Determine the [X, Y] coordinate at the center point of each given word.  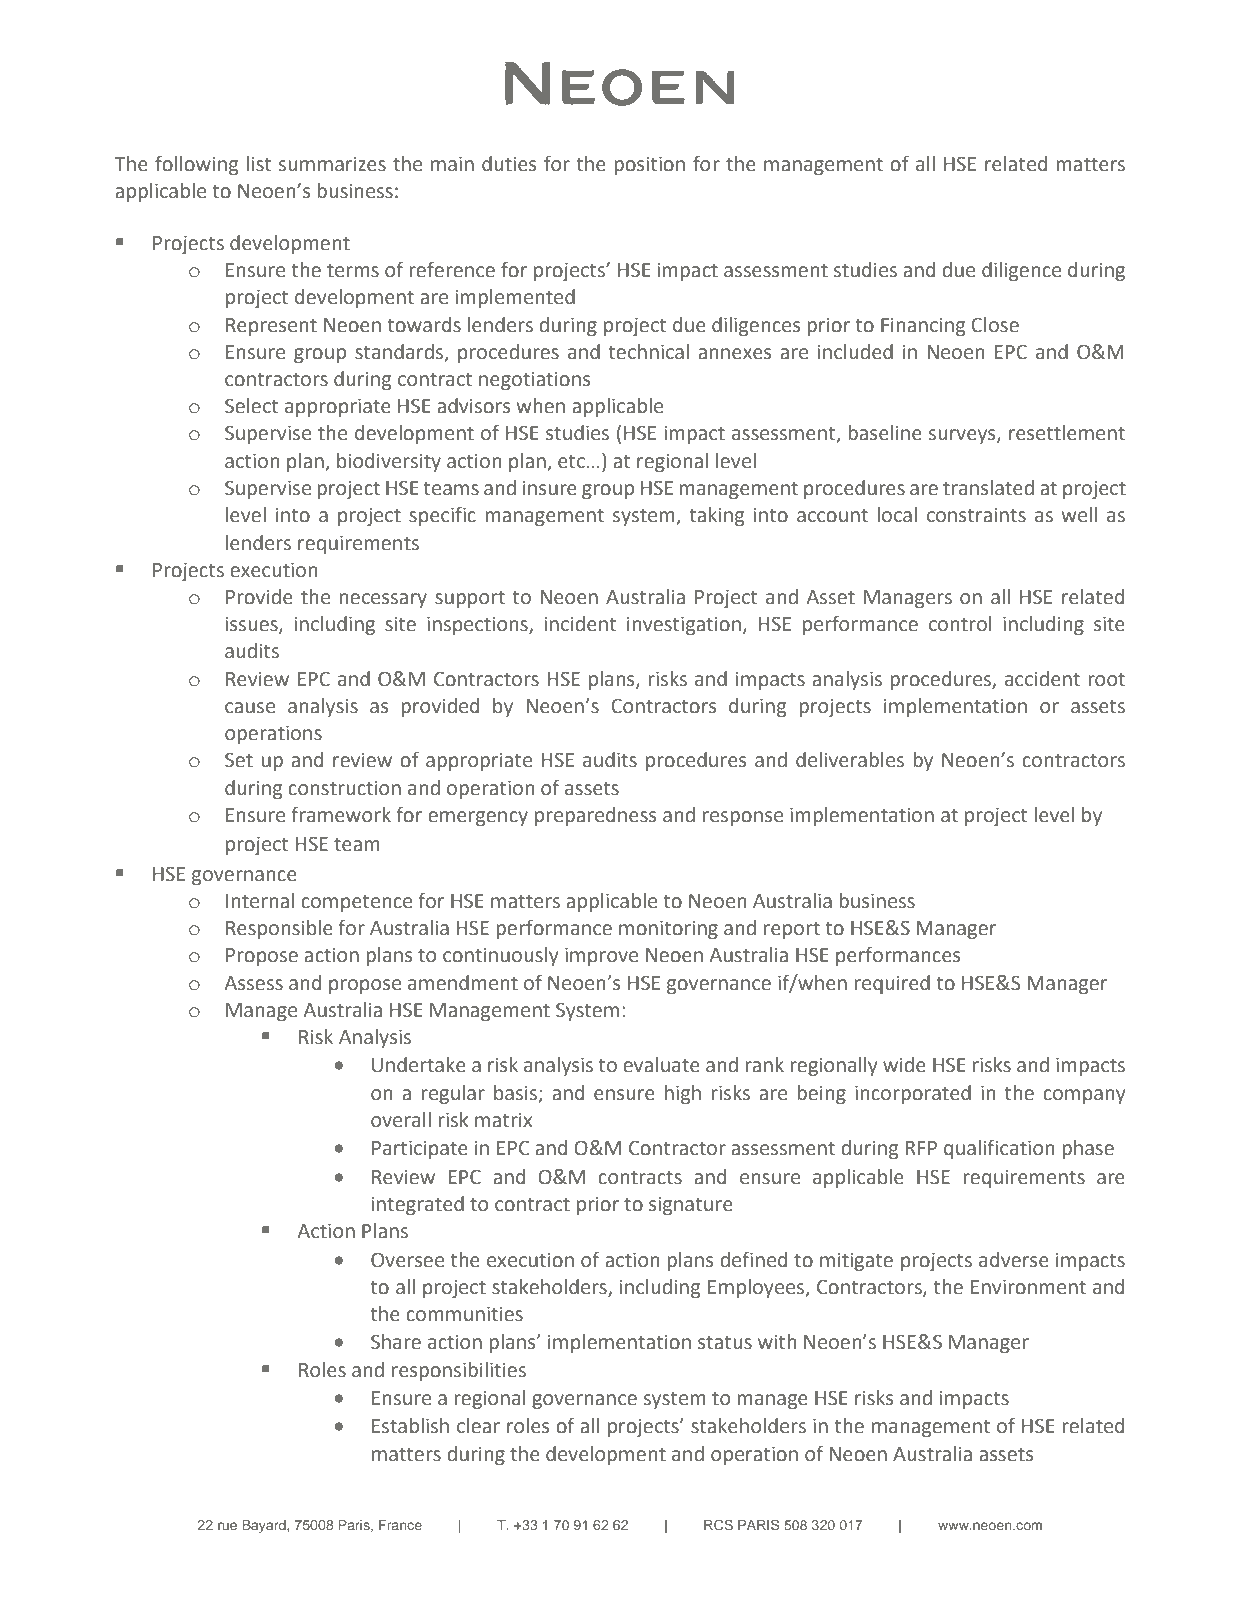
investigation [684, 625]
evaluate [661, 1065]
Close [995, 325]
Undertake [419, 1065]
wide [904, 1065]
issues [253, 625]
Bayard [265, 1526]
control [960, 624]
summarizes [332, 164]
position [649, 165]
